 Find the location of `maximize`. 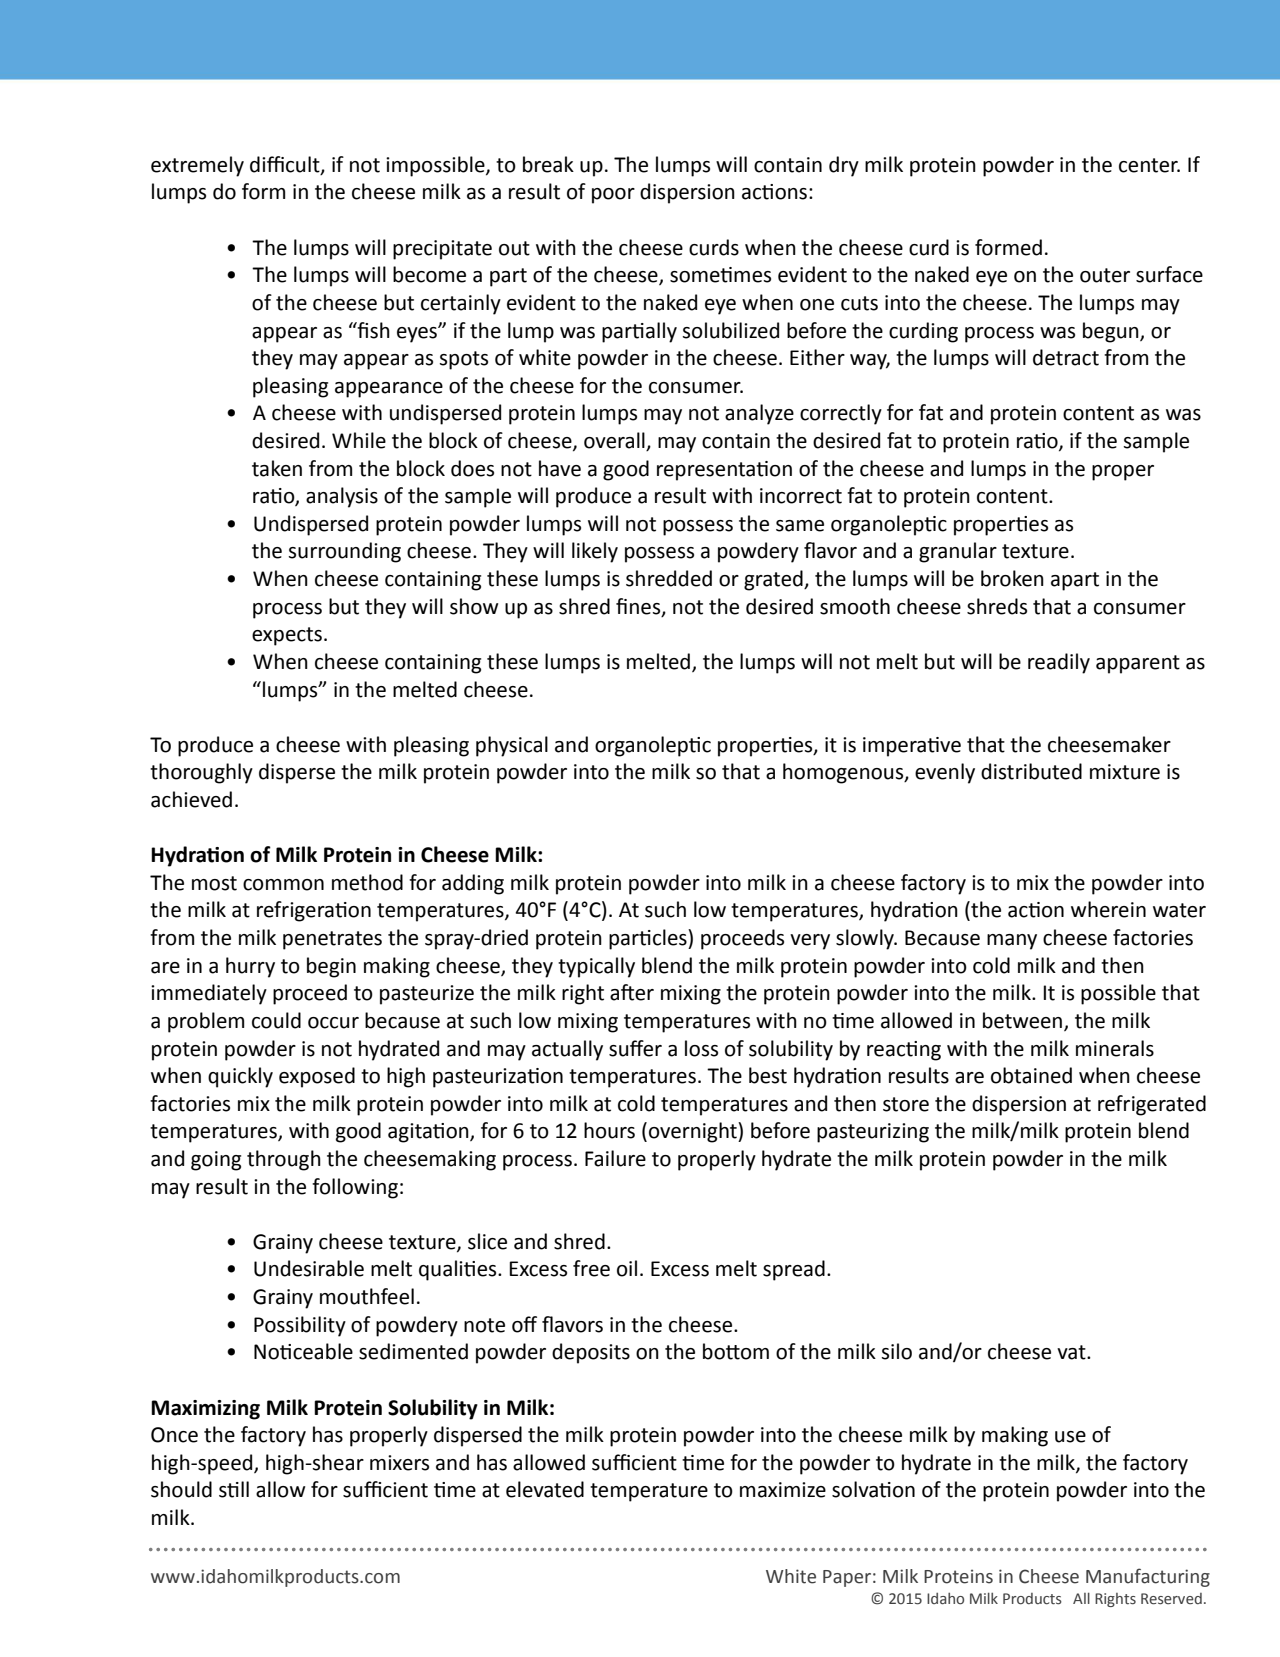

maximize is located at coordinates (783, 1490).
